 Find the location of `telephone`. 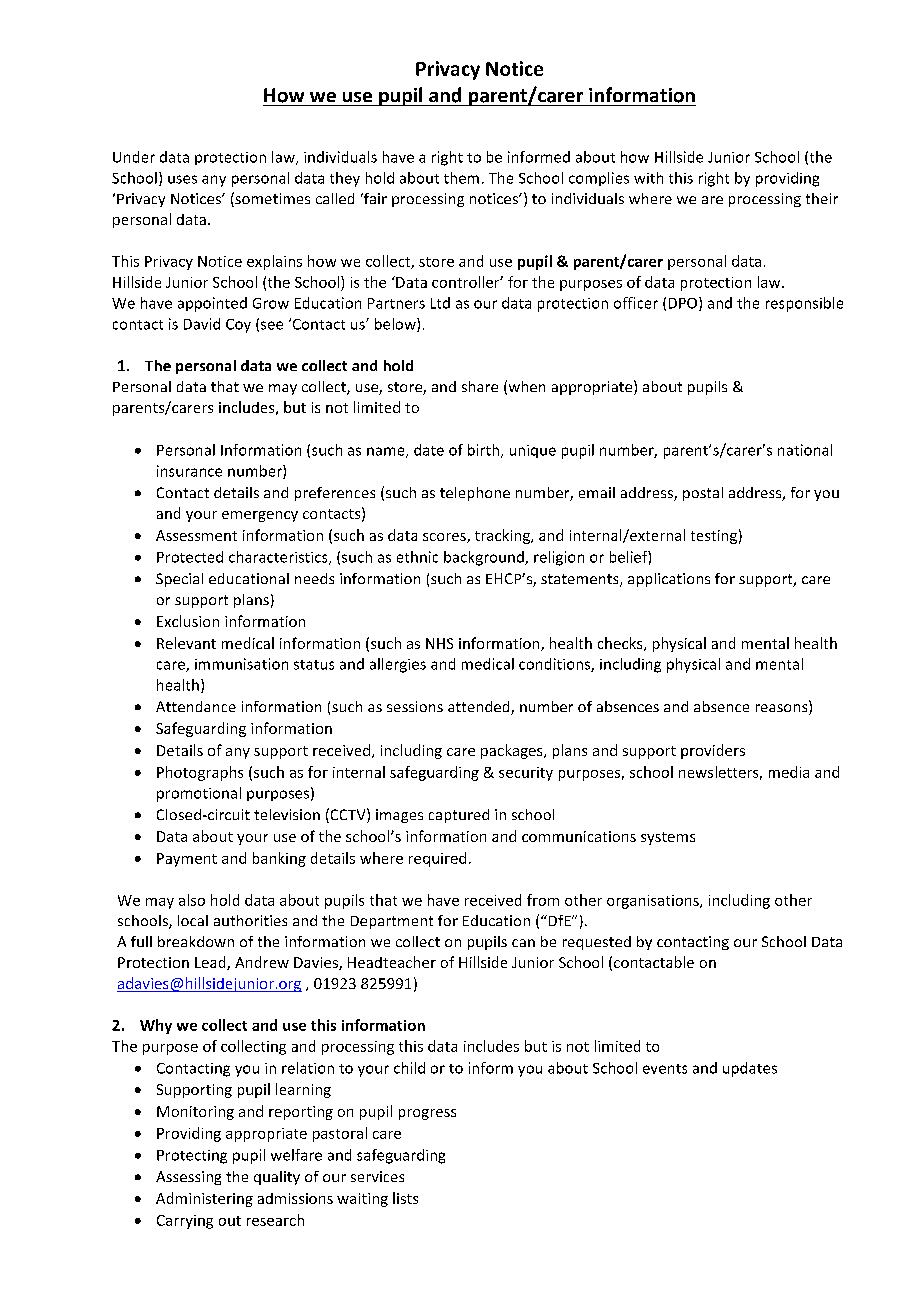

telephone is located at coordinates (475, 494).
